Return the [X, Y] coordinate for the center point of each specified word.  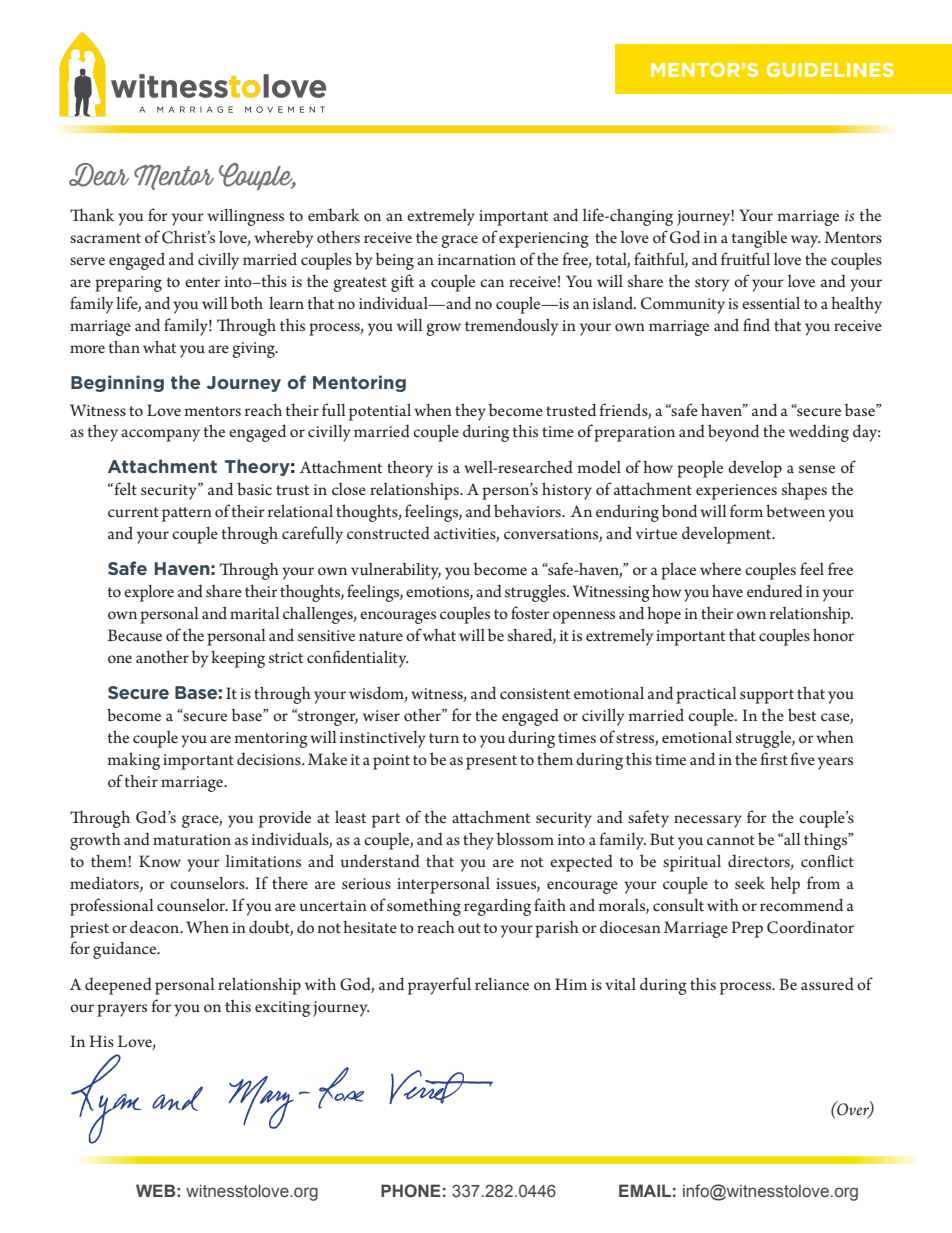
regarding [497, 907]
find [756, 324]
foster [530, 612]
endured [775, 590]
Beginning [117, 383]
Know [160, 861]
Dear [99, 175]
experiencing [544, 240]
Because [135, 635]
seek [750, 882]
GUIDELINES [830, 70]
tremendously [512, 327]
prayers [122, 1010]
